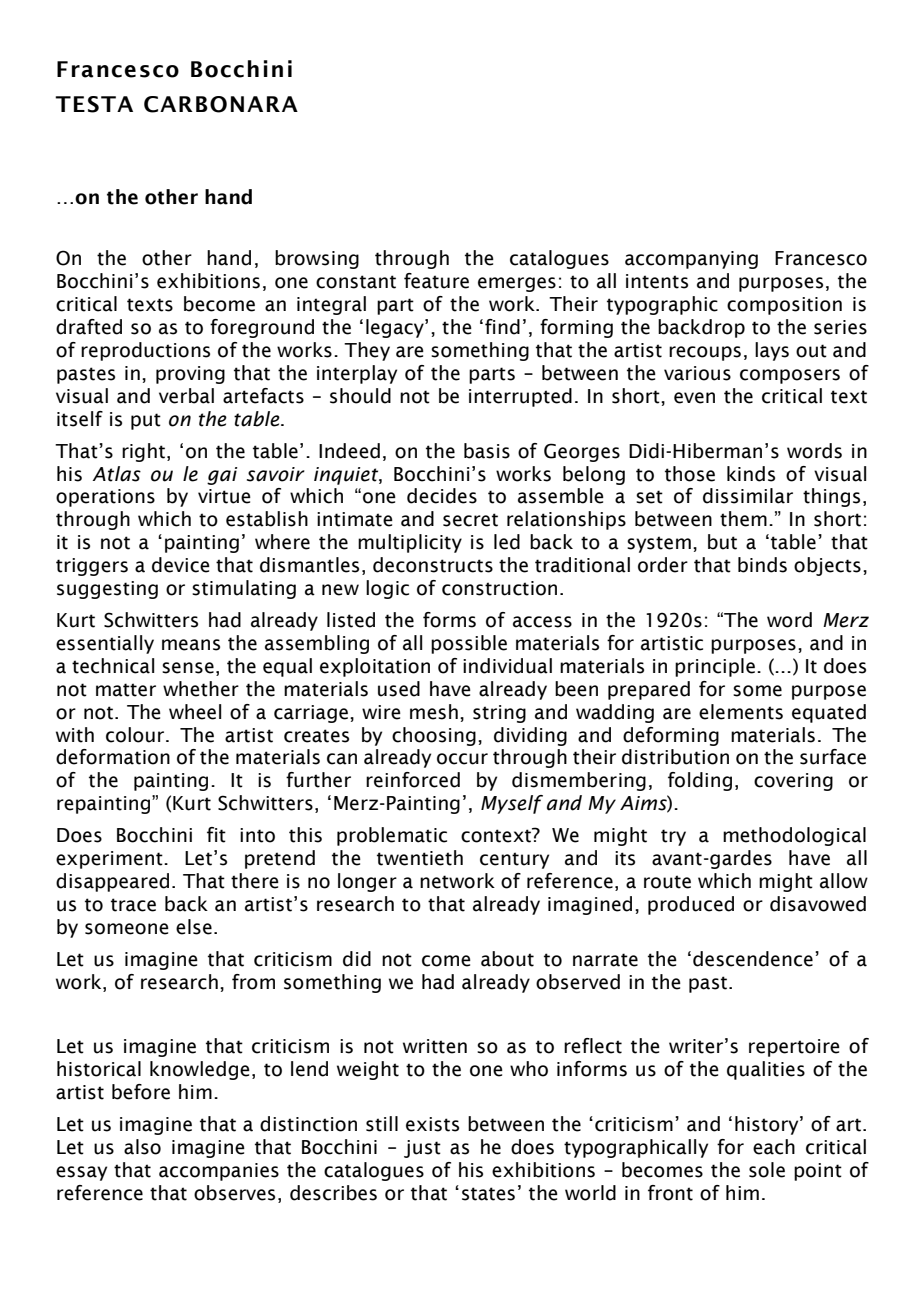 This screenshot has width=924, height=1308. I want to click on trace, so click(133, 905).
